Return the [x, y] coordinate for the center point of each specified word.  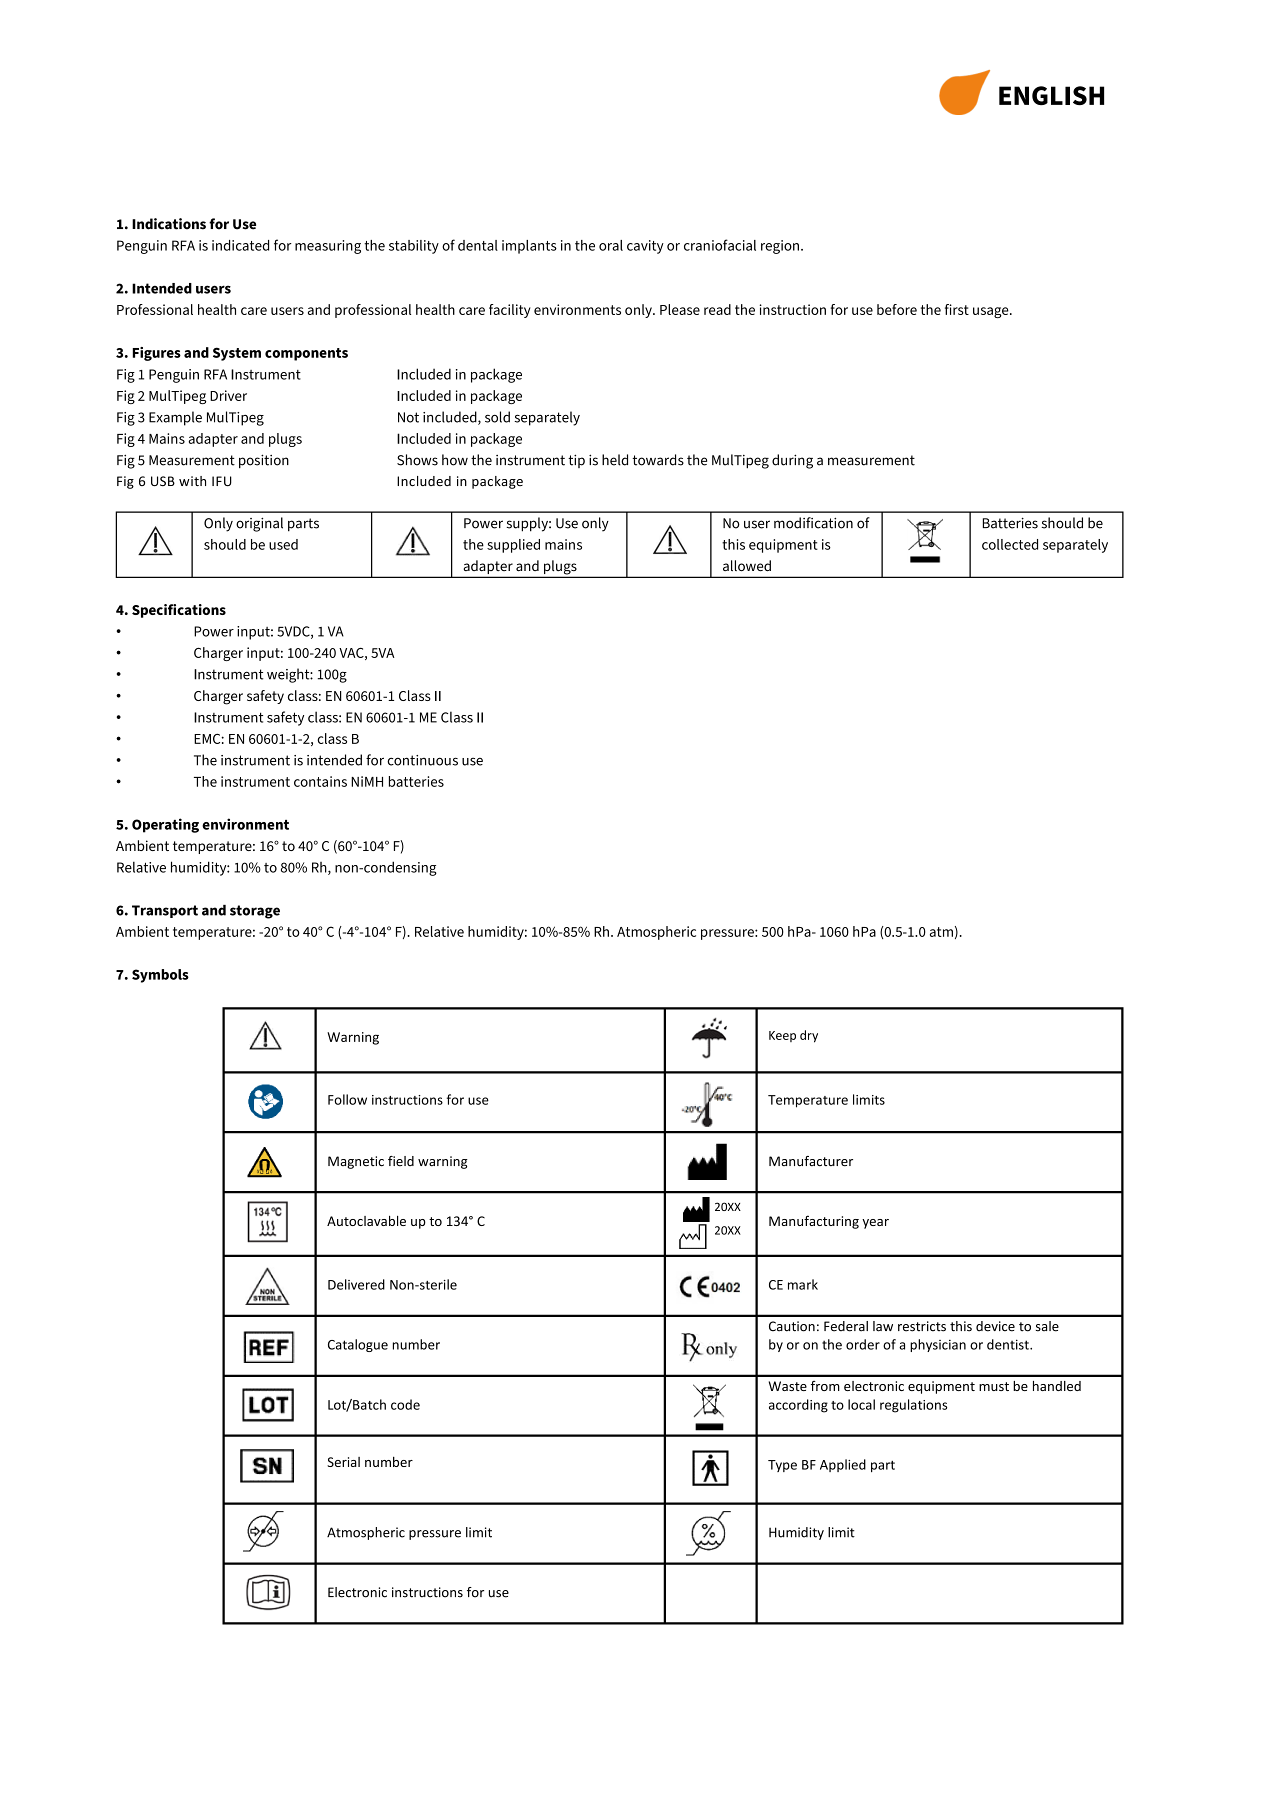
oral [611, 245]
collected [1010, 544]
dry [809, 1036]
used [283, 544]
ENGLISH [1051, 95]
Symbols [160, 976]
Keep [782, 1036]
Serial [343, 1462]
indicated [240, 245]
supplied [513, 546]
